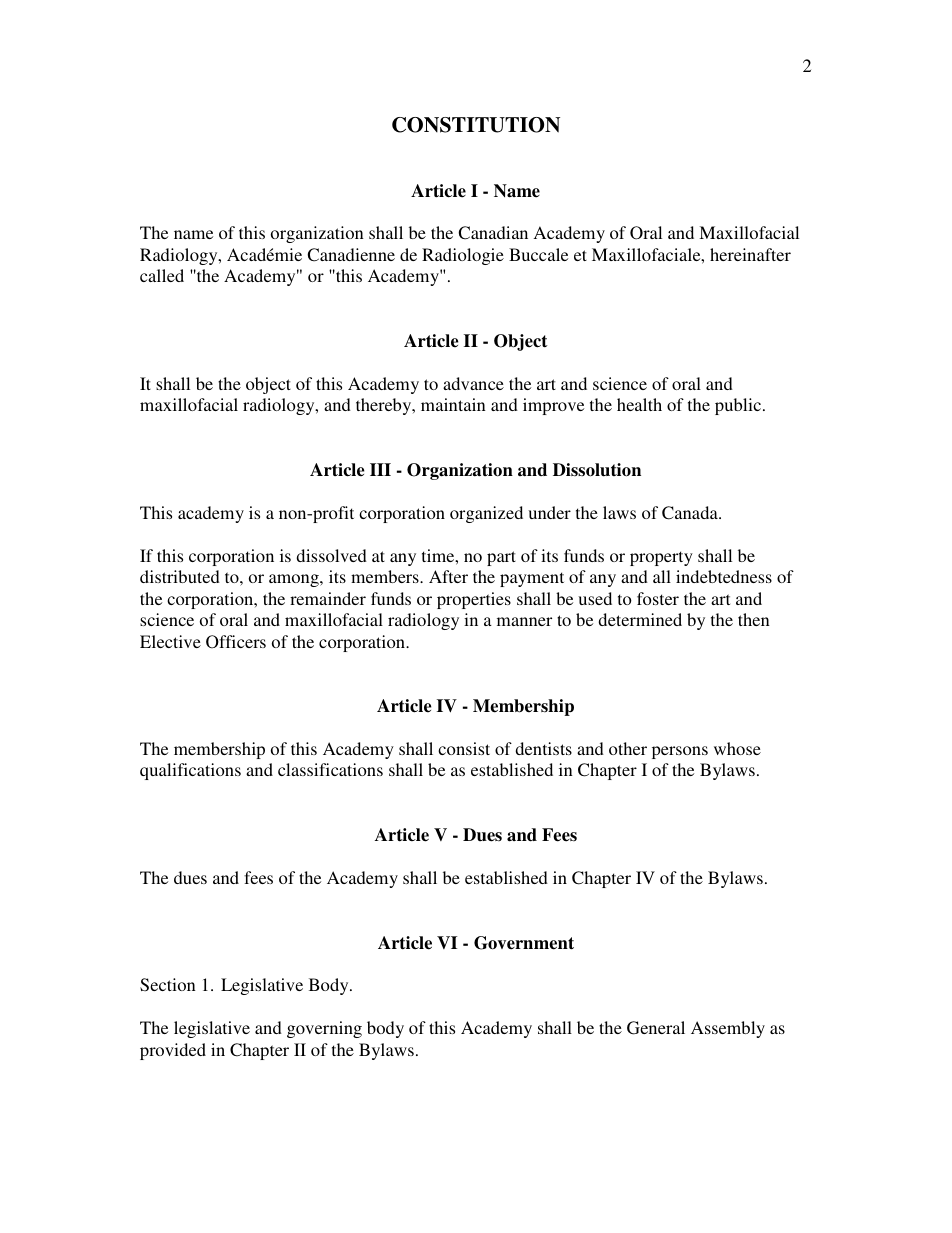  Describe the element at coordinates (680, 752) in the screenshot. I see `persons` at that location.
